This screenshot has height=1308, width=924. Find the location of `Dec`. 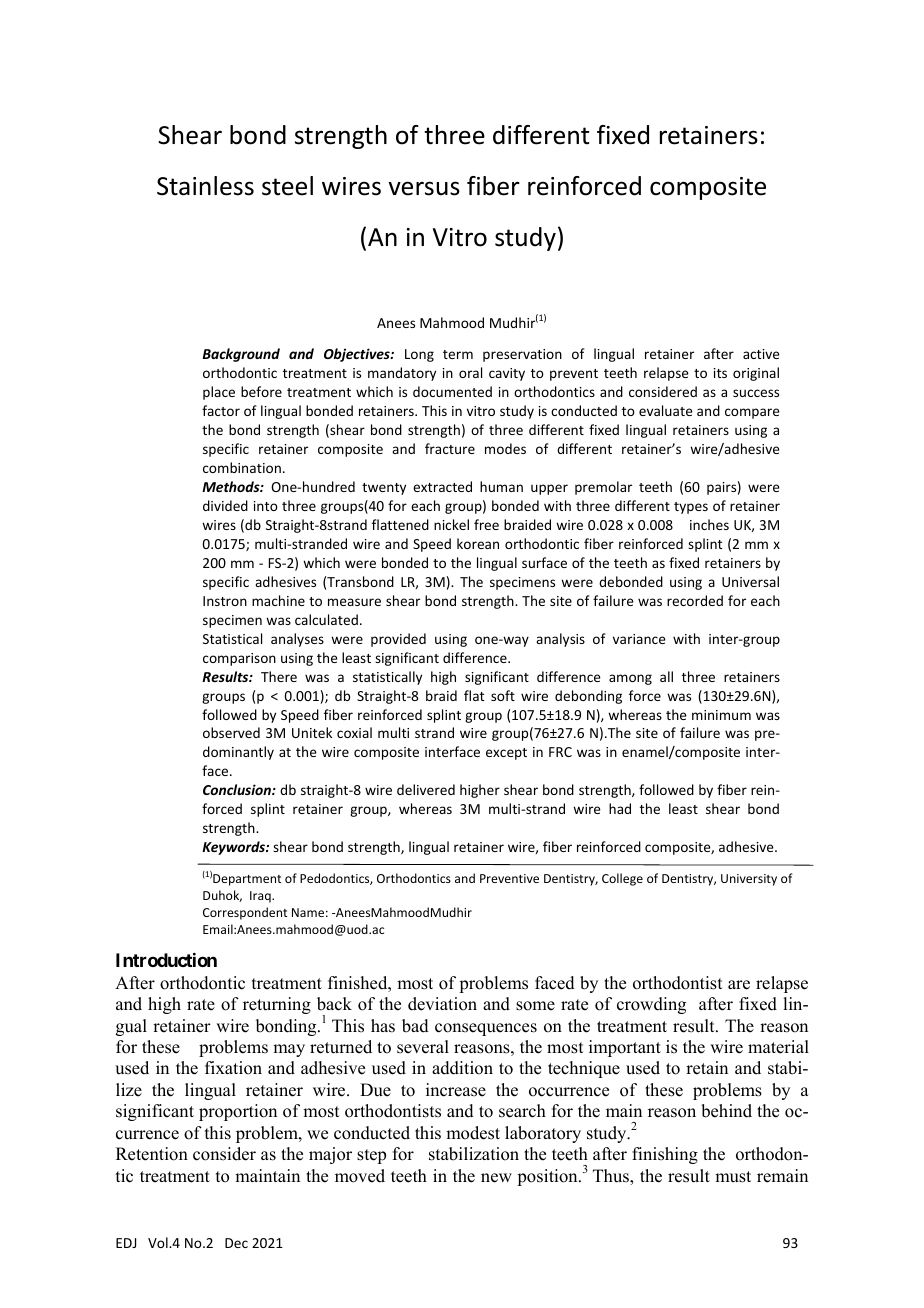

Dec is located at coordinates (236, 1243).
